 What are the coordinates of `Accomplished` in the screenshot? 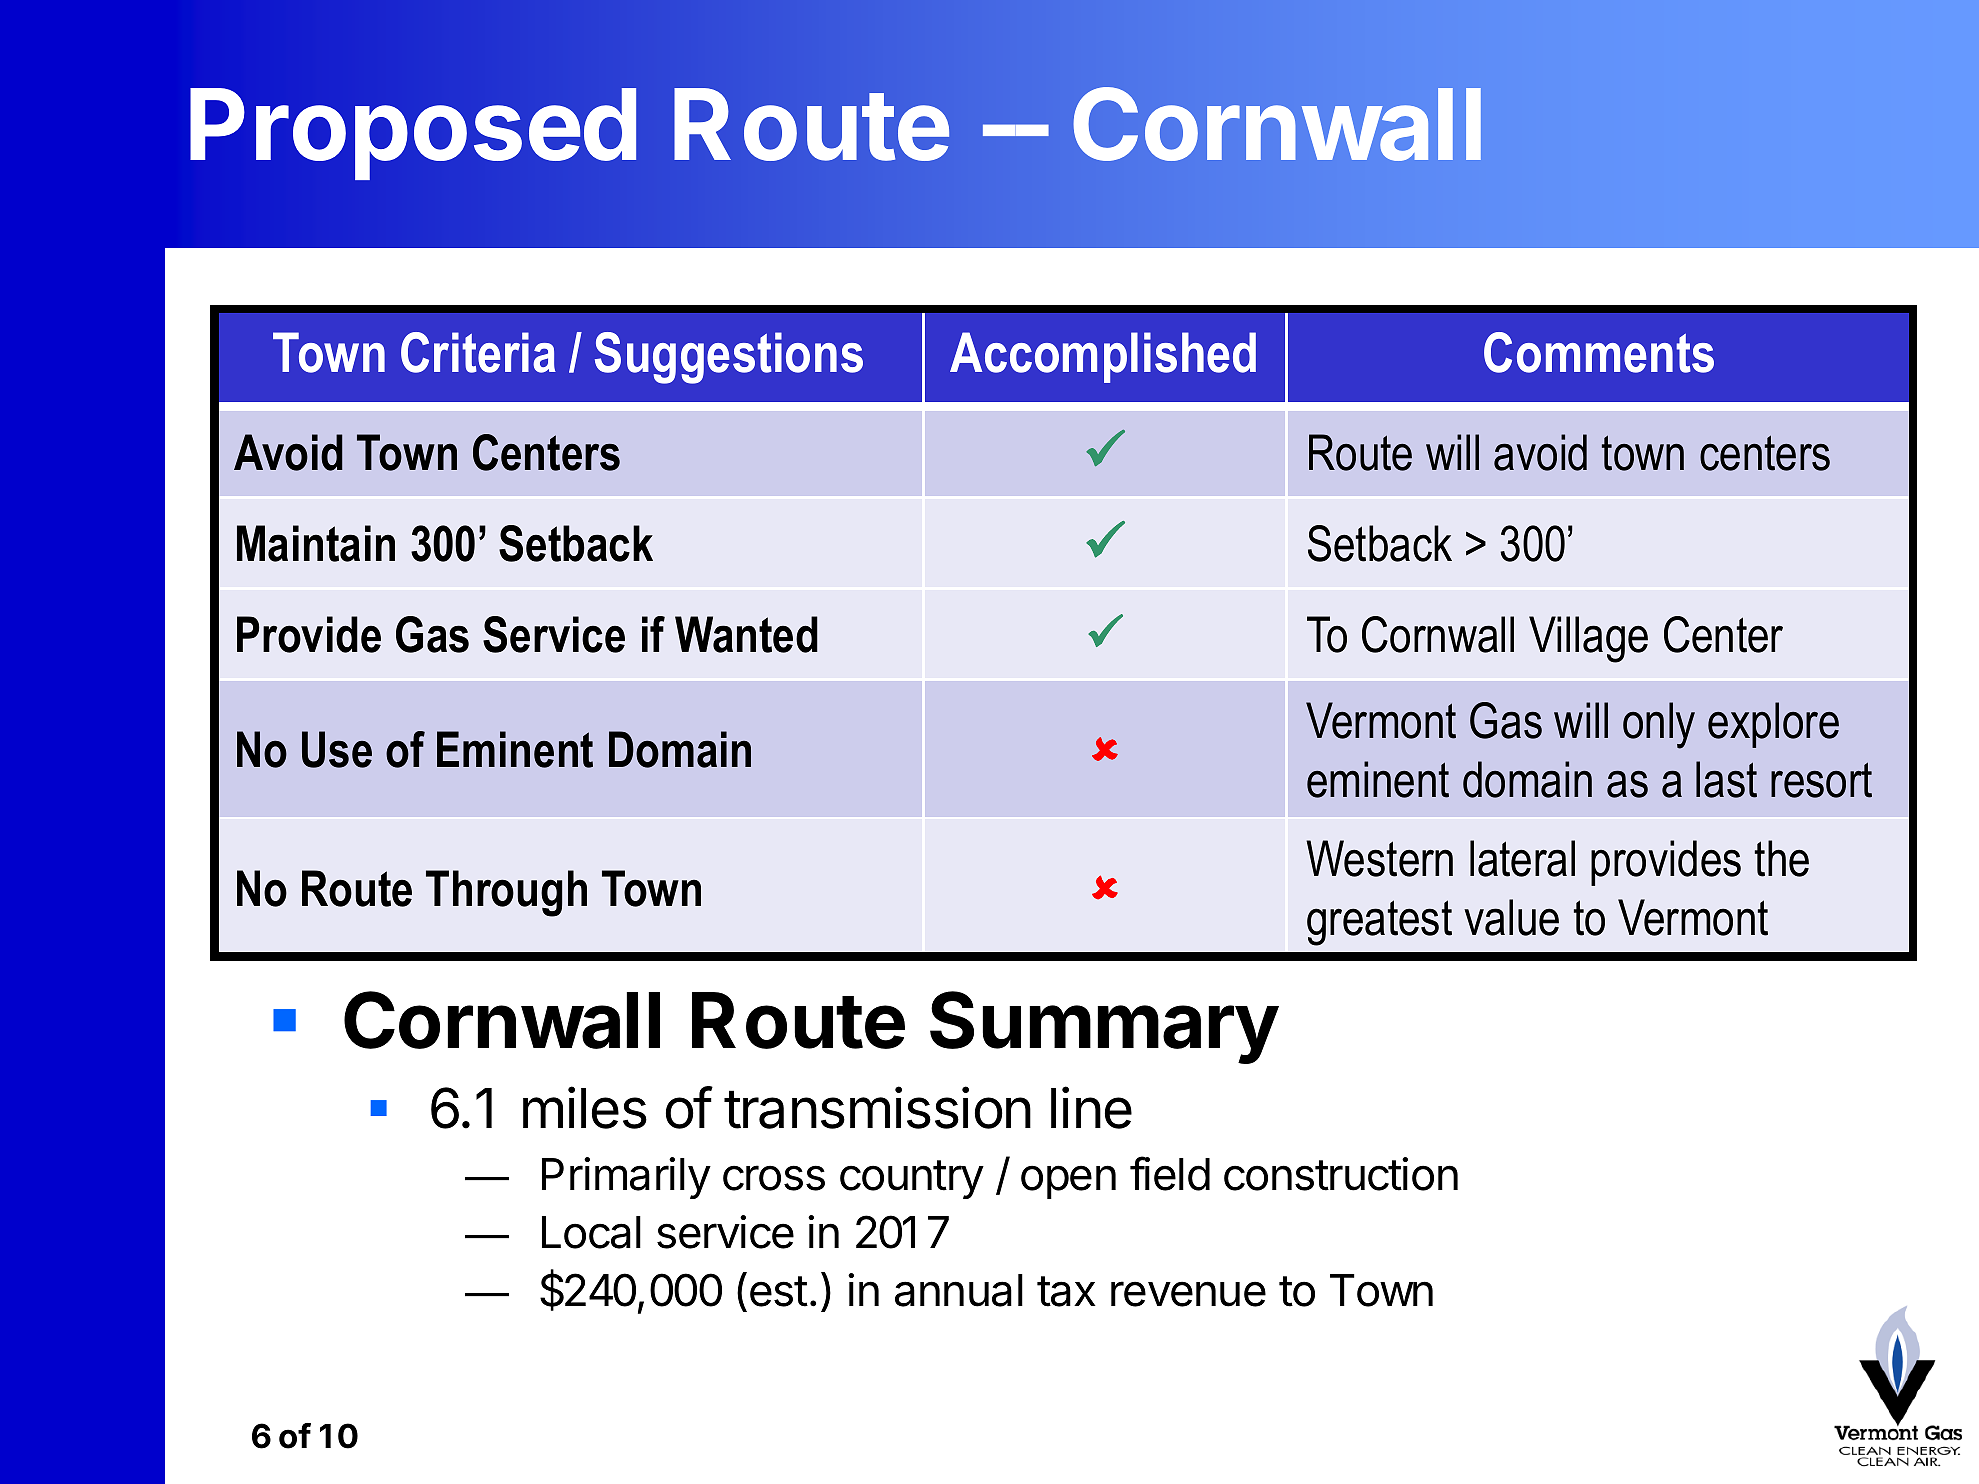 It's located at (1103, 357).
